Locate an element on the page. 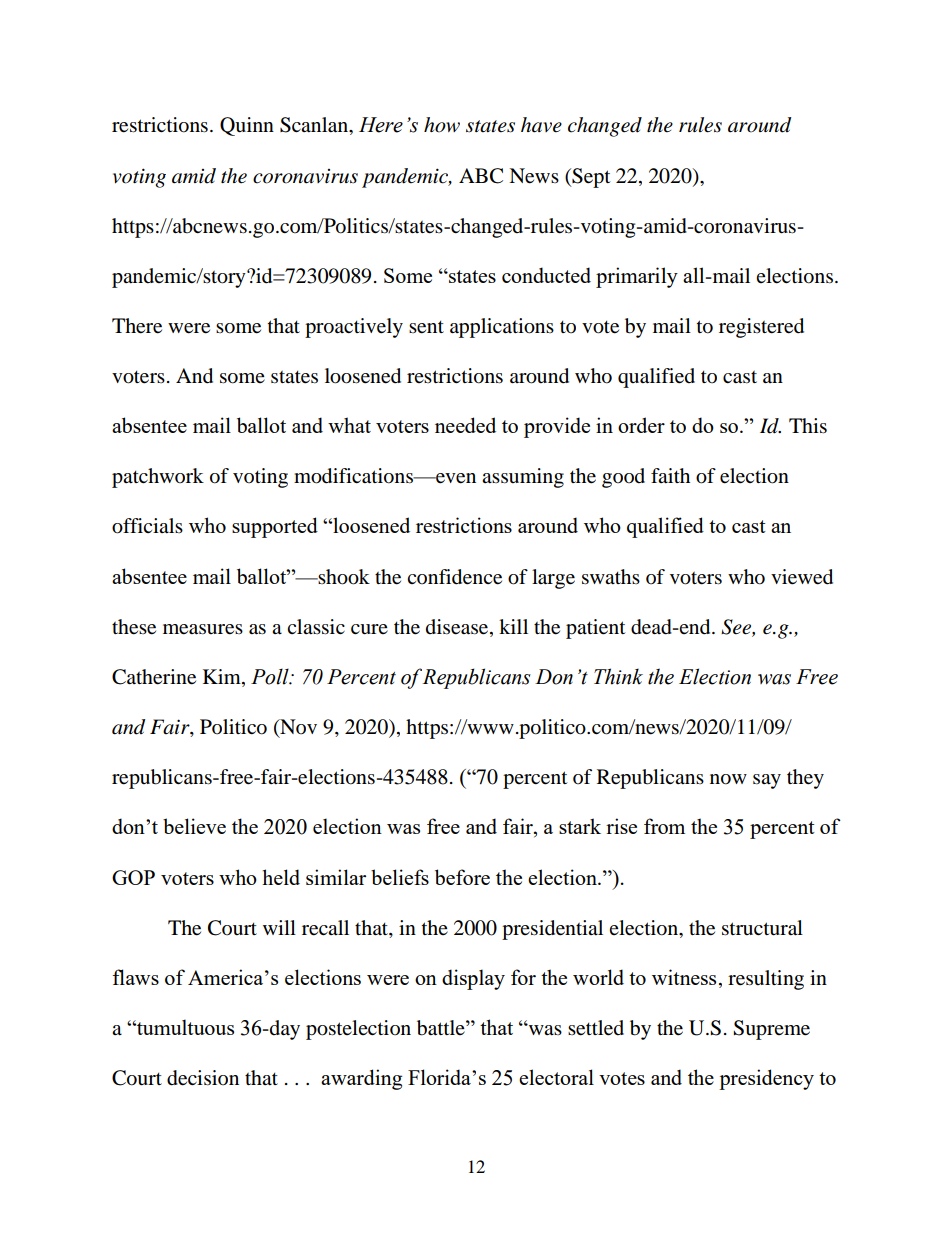  how is located at coordinates (442, 125).
